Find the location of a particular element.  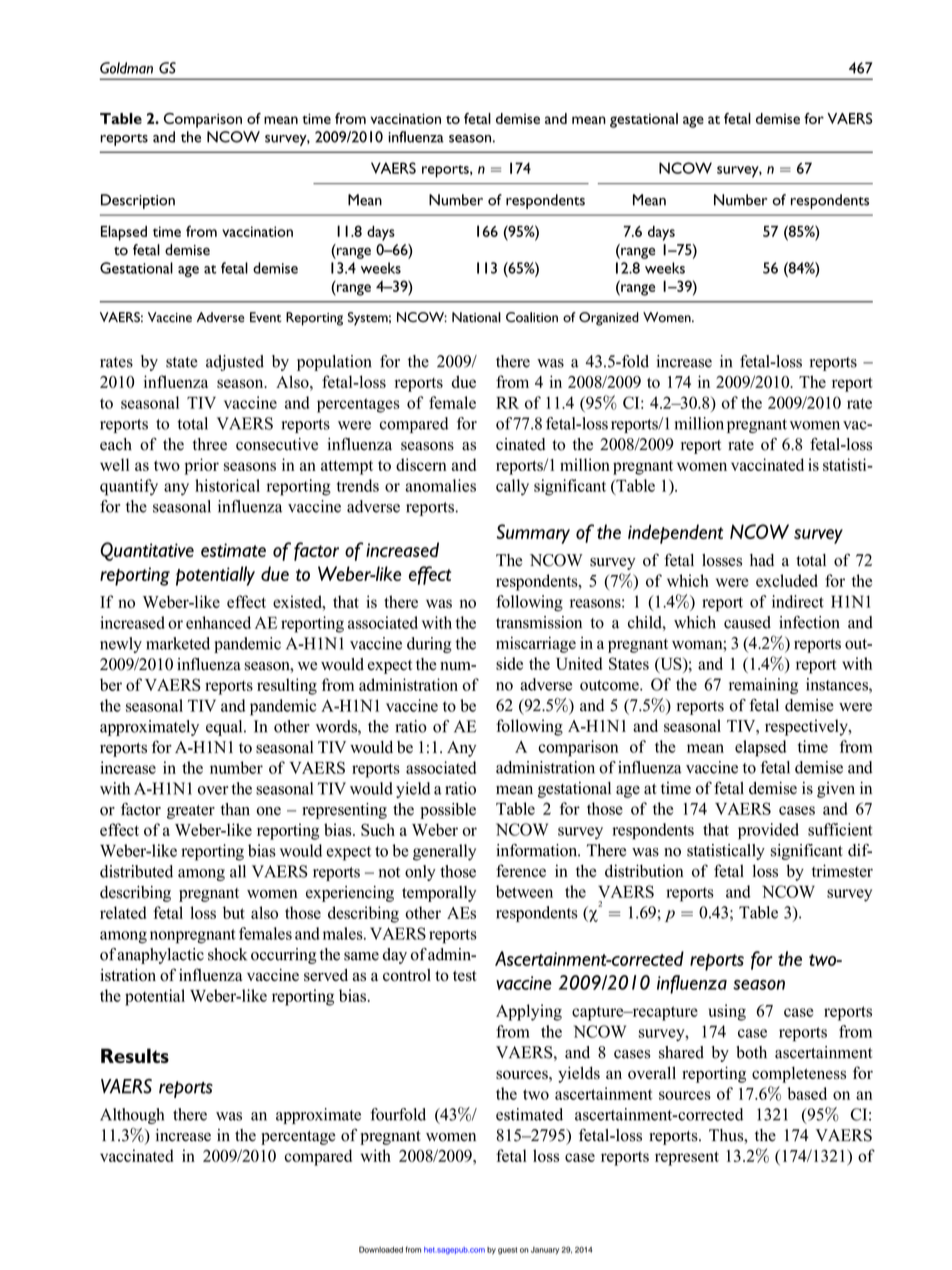

remaining is located at coordinates (763, 686).
